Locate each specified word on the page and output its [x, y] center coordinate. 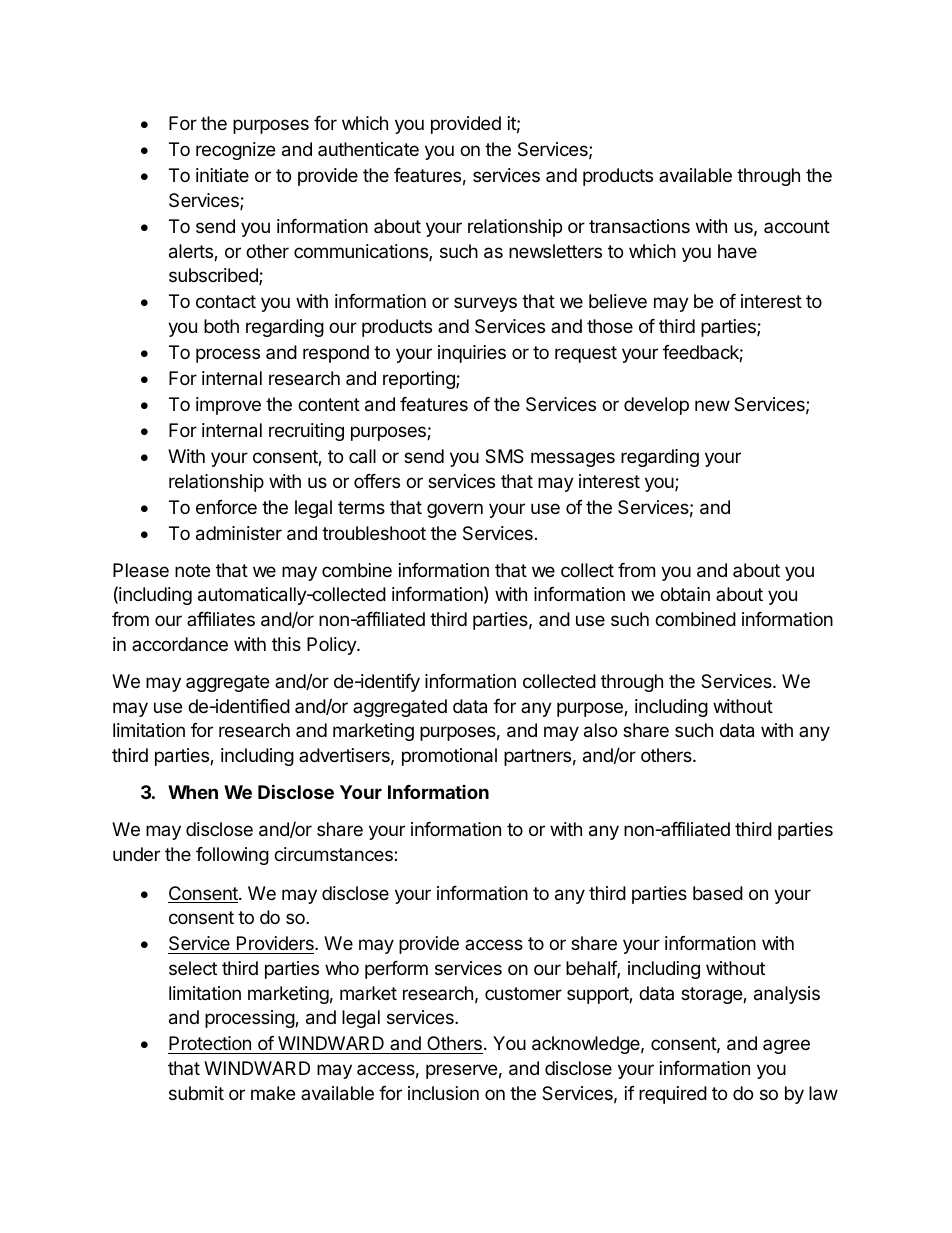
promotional [449, 757]
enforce [226, 507]
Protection [210, 1045]
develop [656, 406]
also [600, 730]
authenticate [368, 149]
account [797, 226]
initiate [222, 175]
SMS [504, 456]
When [193, 792]
